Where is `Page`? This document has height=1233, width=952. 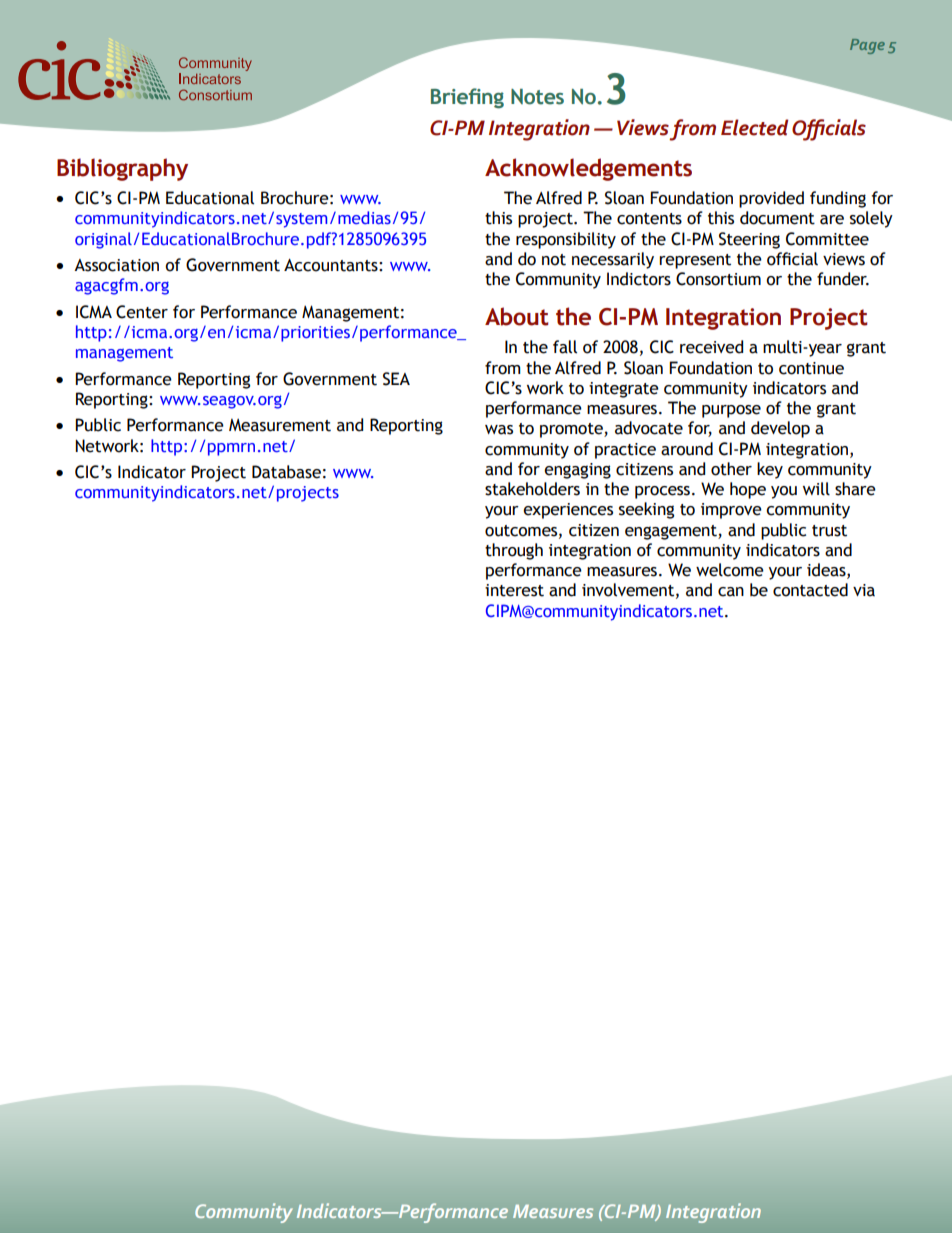 Page is located at coordinates (867, 46).
